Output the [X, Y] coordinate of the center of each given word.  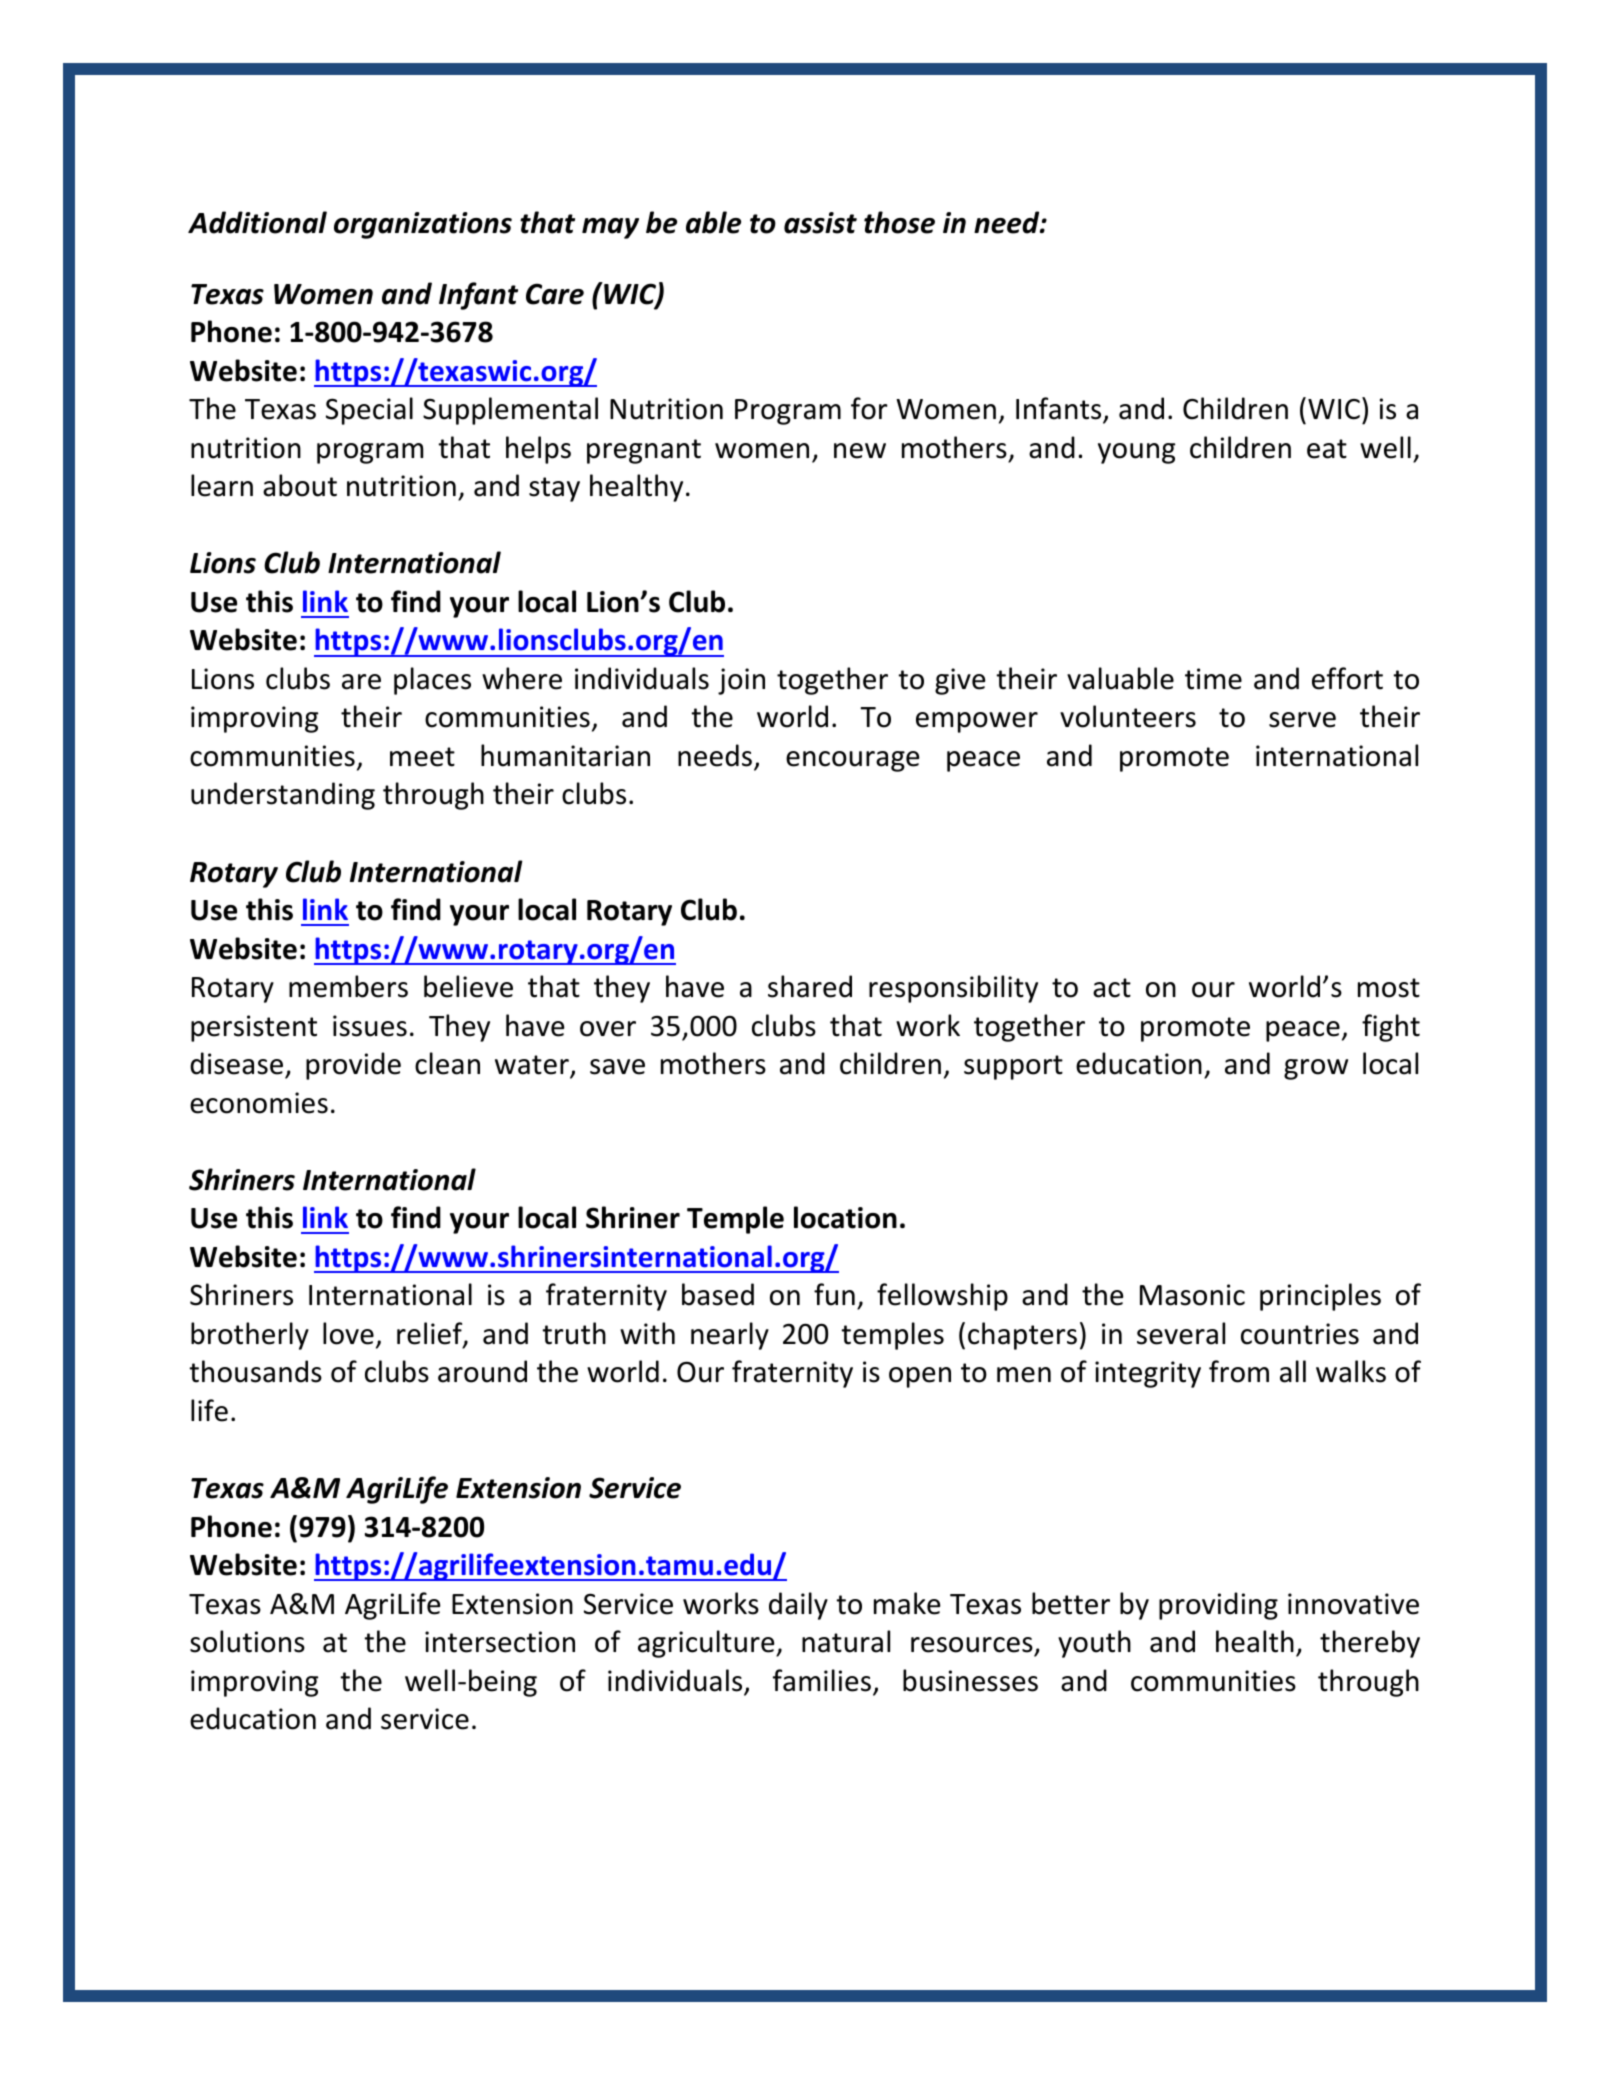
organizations [423, 225]
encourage [852, 761]
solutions [247, 1641]
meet [422, 757]
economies [259, 1103]
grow [1316, 1069]
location [845, 1217]
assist [820, 223]
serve [1302, 720]
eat [1327, 449]
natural [846, 1641]
